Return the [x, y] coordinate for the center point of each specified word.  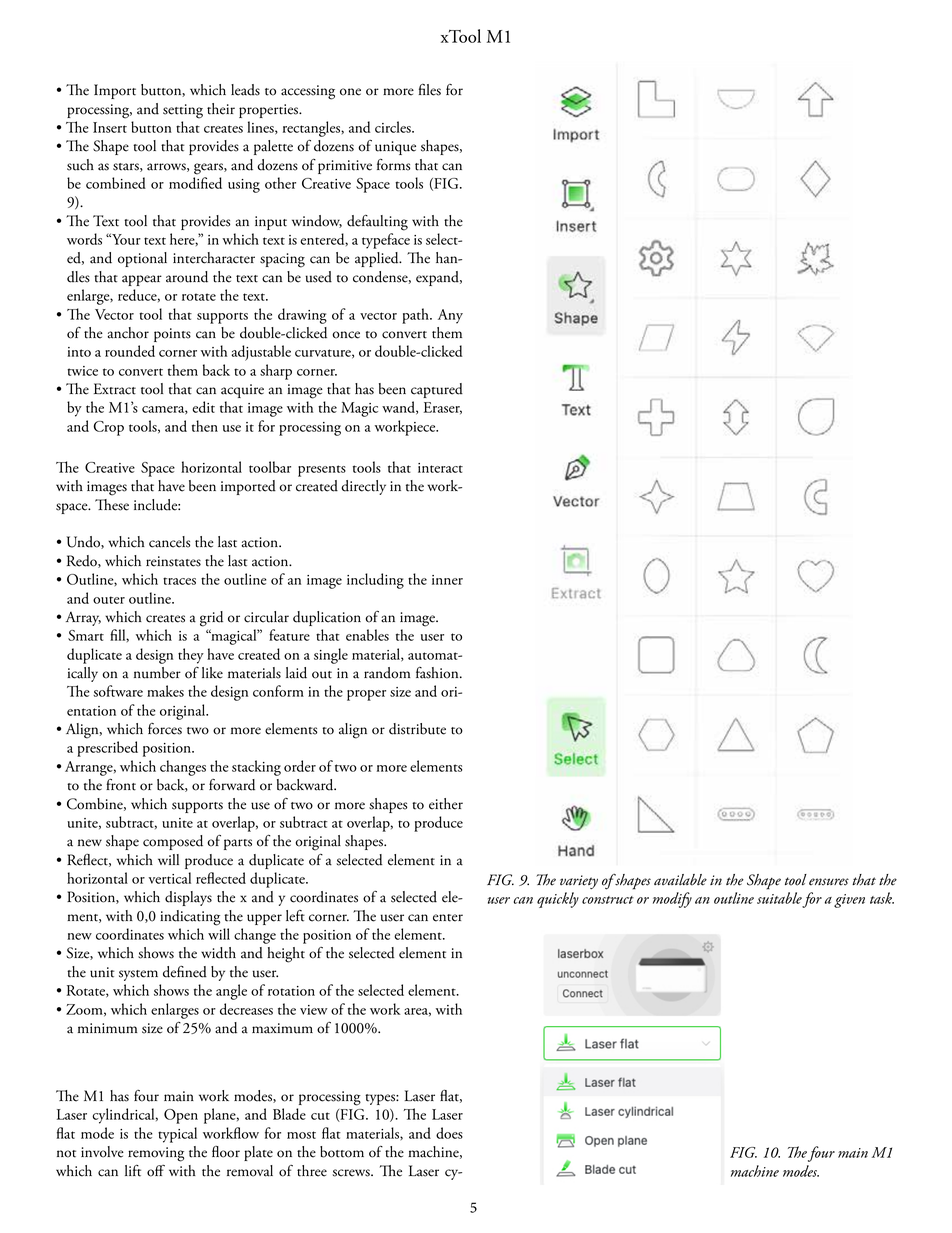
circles [394, 127]
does [449, 1133]
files [430, 90]
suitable [779, 898]
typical [177, 1135]
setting [183, 111]
